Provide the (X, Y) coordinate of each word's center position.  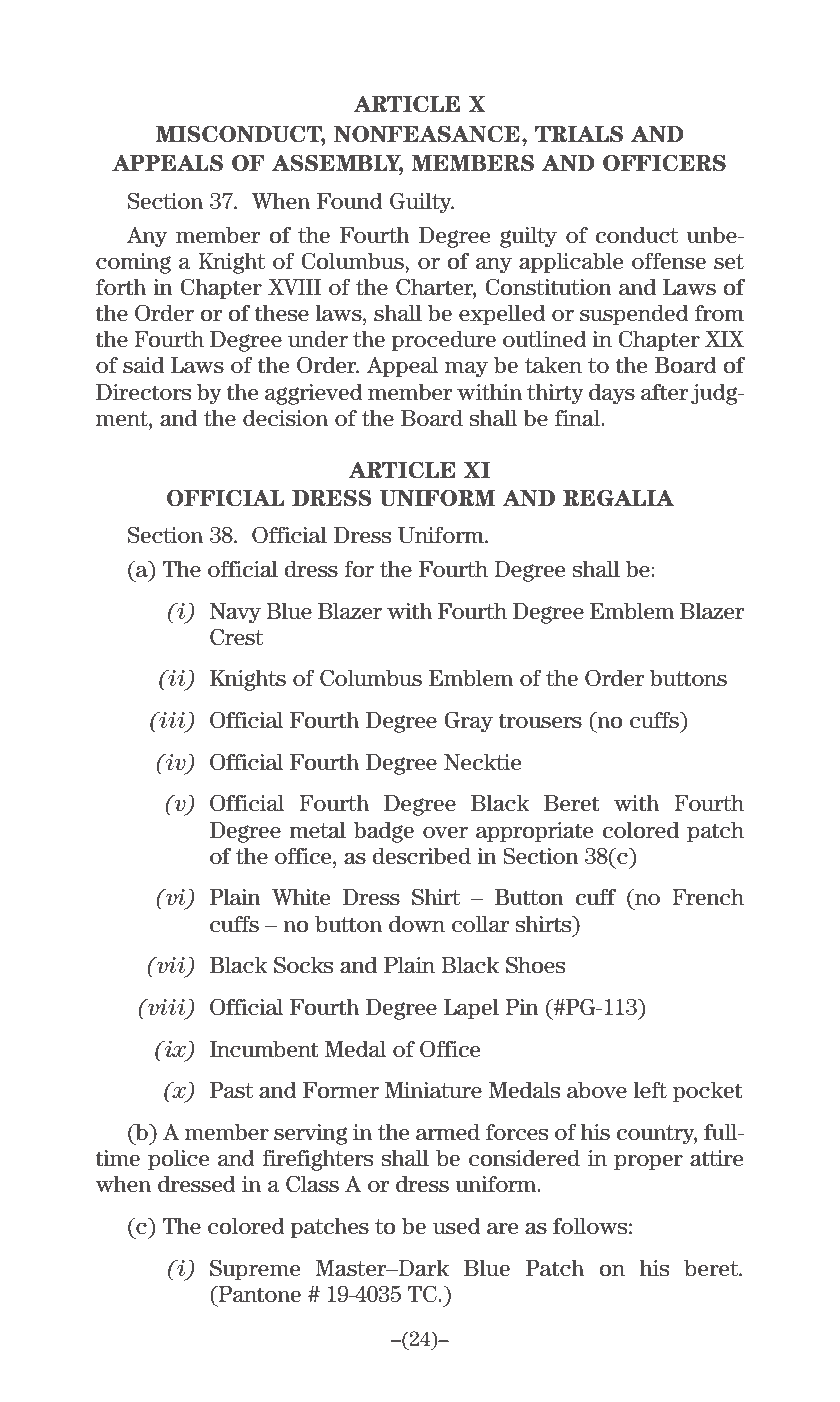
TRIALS (579, 134)
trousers (540, 721)
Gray (468, 722)
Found (350, 201)
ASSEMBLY (337, 164)
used (457, 1226)
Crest (236, 637)
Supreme (255, 1270)
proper (648, 1162)
